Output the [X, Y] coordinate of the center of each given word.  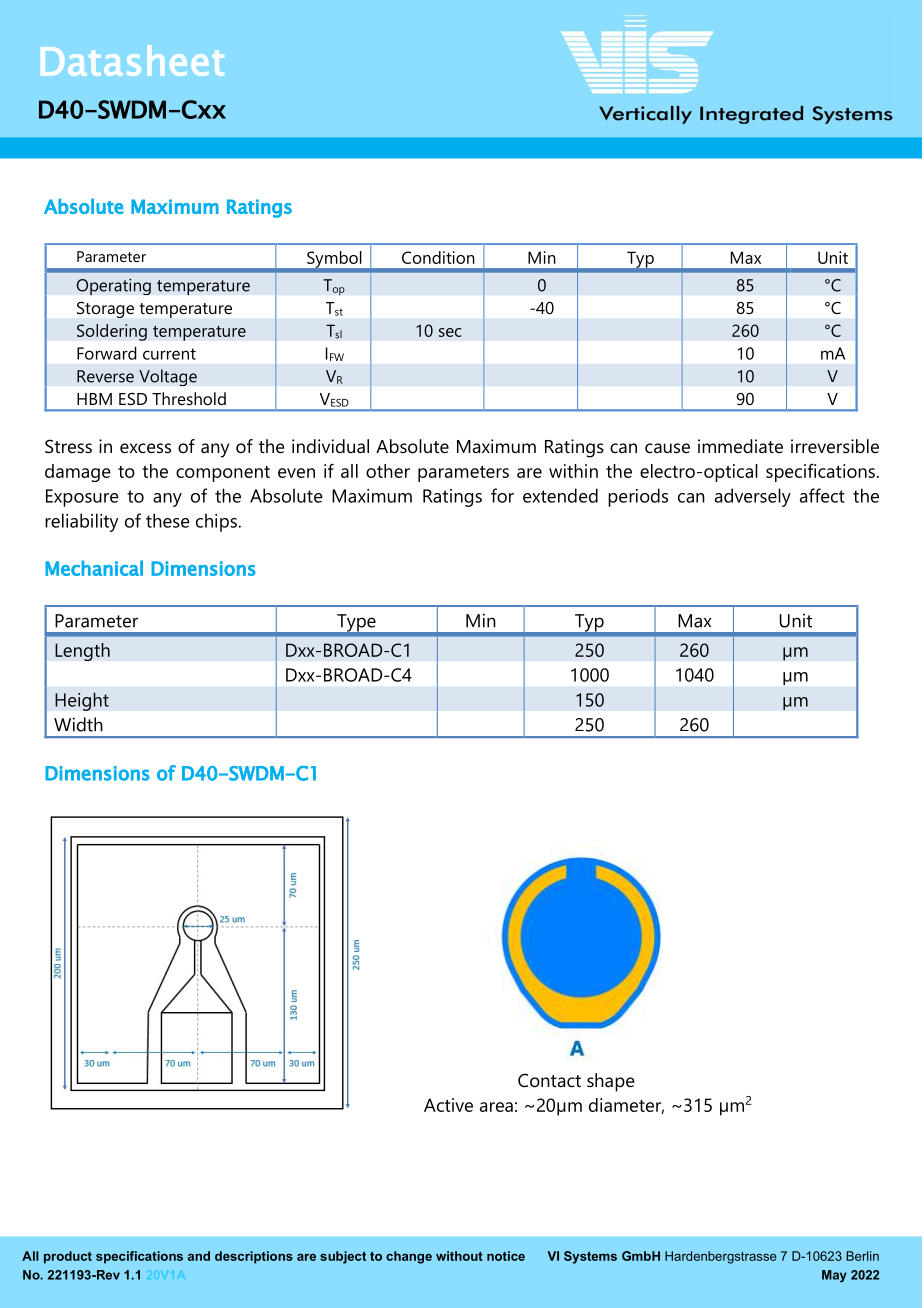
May [834, 1276]
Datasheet [132, 60]
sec [450, 332]
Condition [438, 257]
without [459, 1256]
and [199, 1256]
